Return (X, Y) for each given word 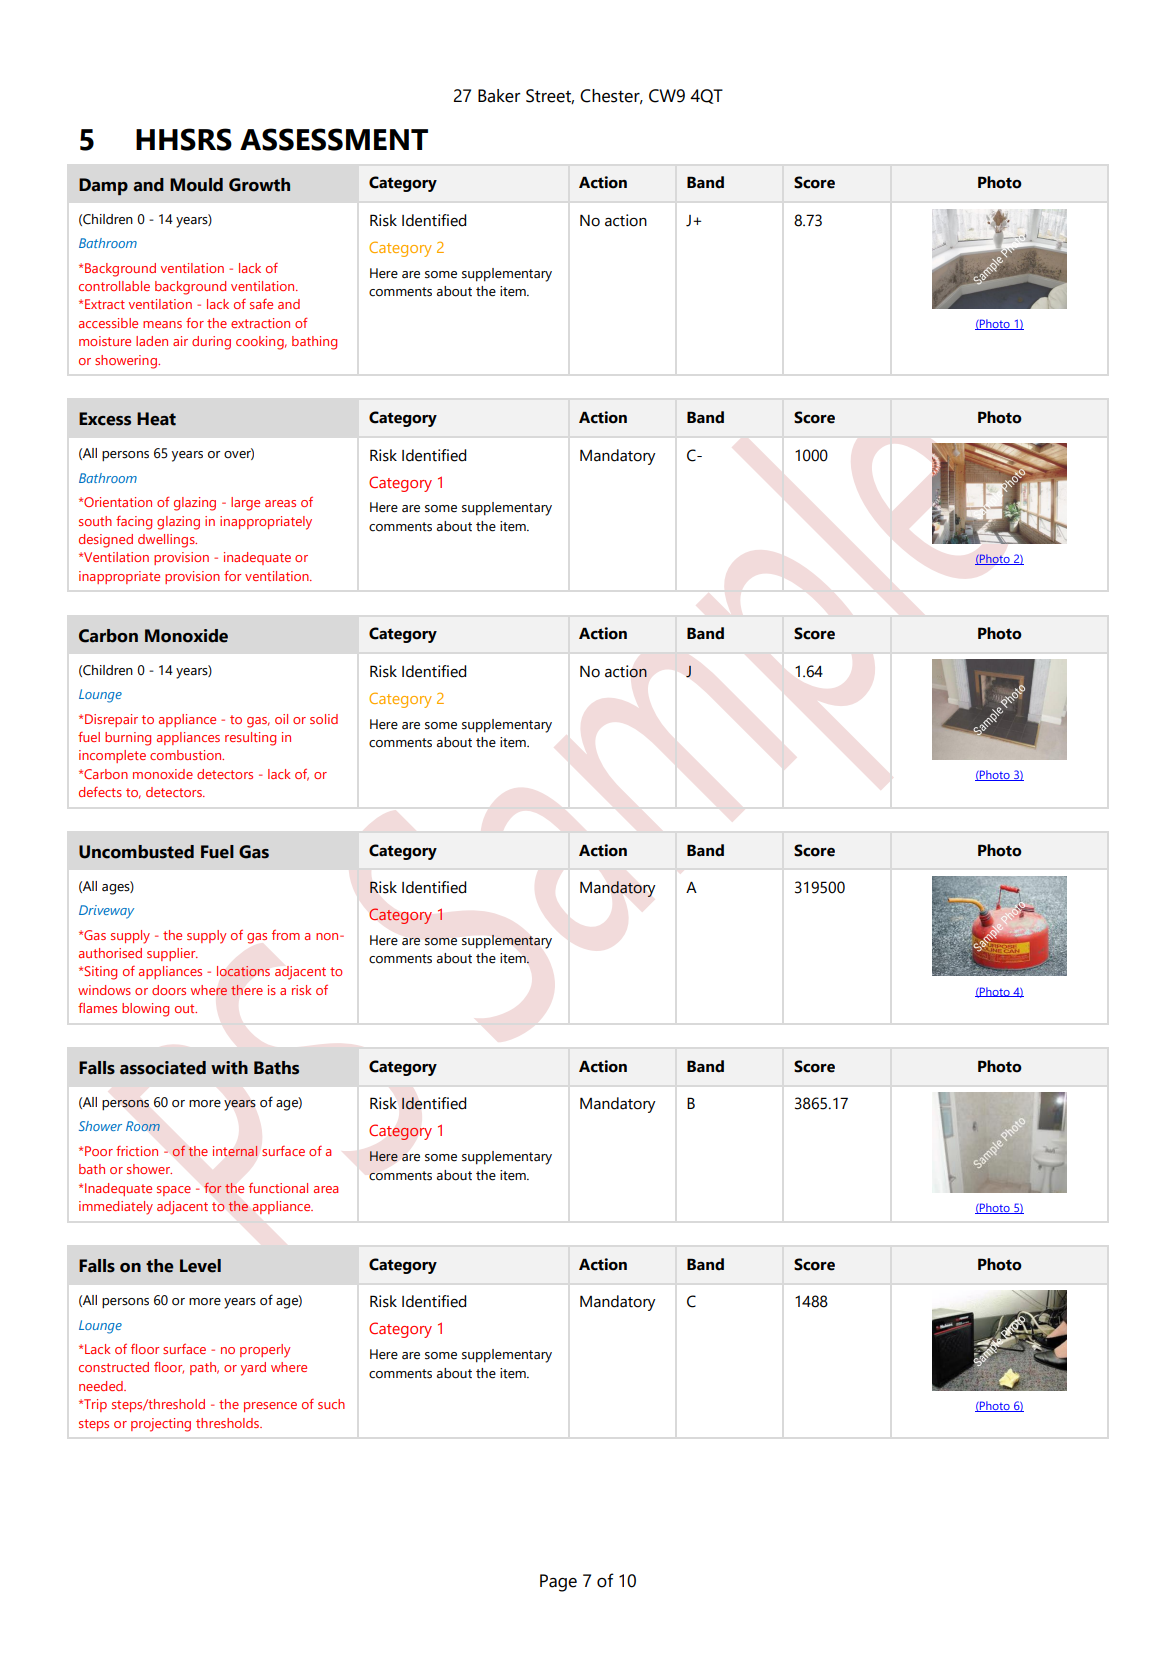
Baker (499, 96)
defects (100, 792)
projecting (161, 1425)
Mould (196, 185)
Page (558, 1583)
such (331, 1404)
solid (324, 719)
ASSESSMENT (334, 139)
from (286, 935)
